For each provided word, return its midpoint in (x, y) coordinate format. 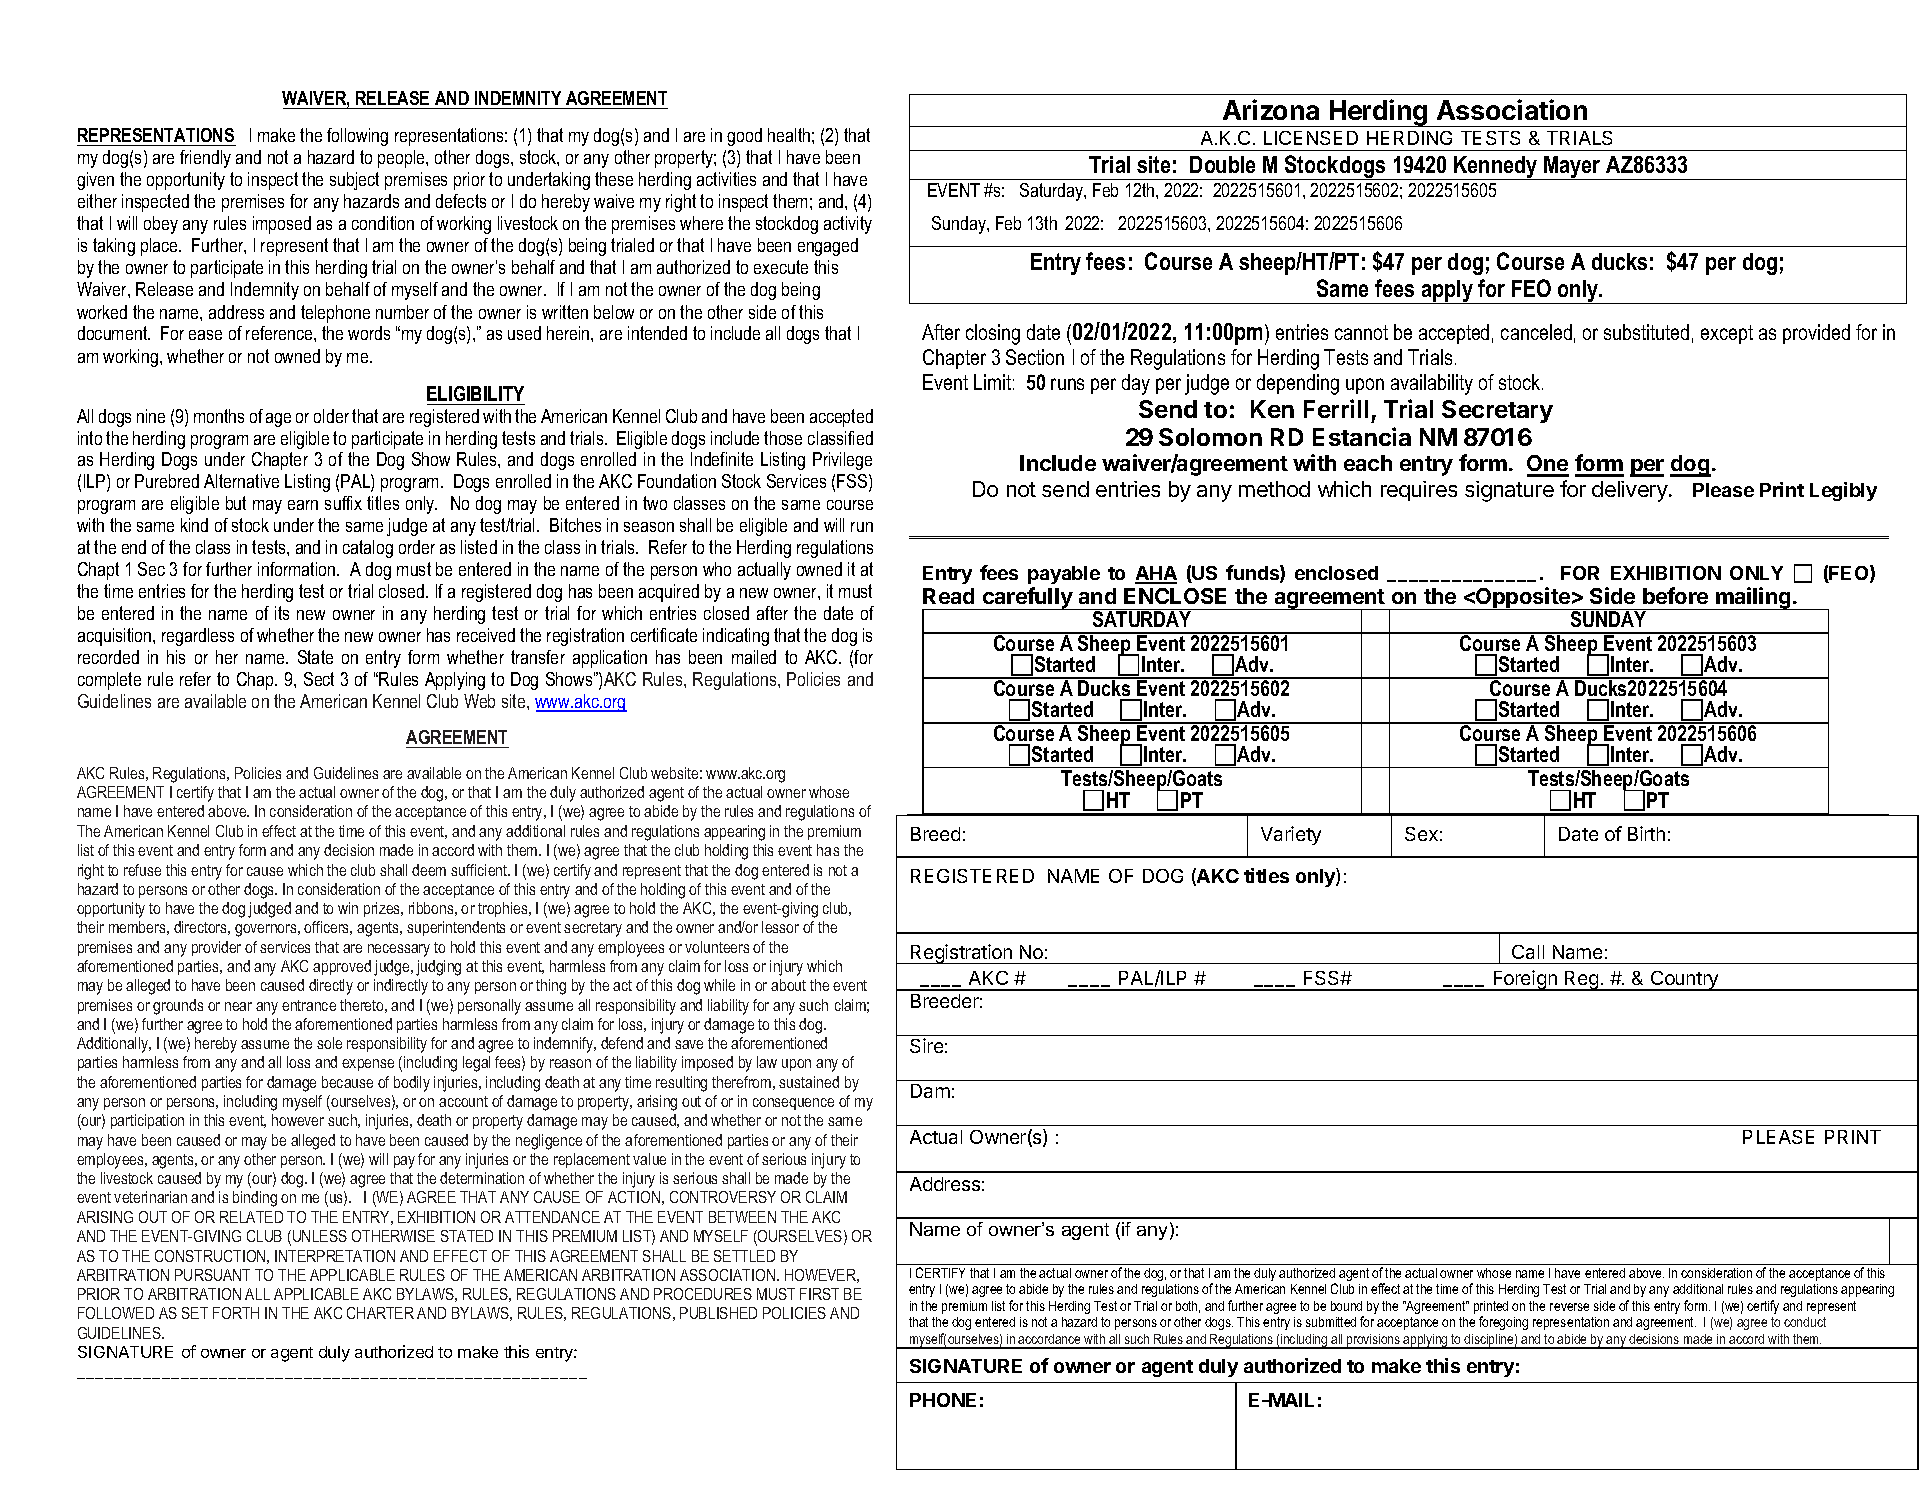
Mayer (1572, 168)
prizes (383, 909)
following (357, 137)
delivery (1630, 491)
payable (1064, 575)
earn (303, 505)
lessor (780, 927)
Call (1528, 952)
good (744, 137)
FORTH (236, 1313)
